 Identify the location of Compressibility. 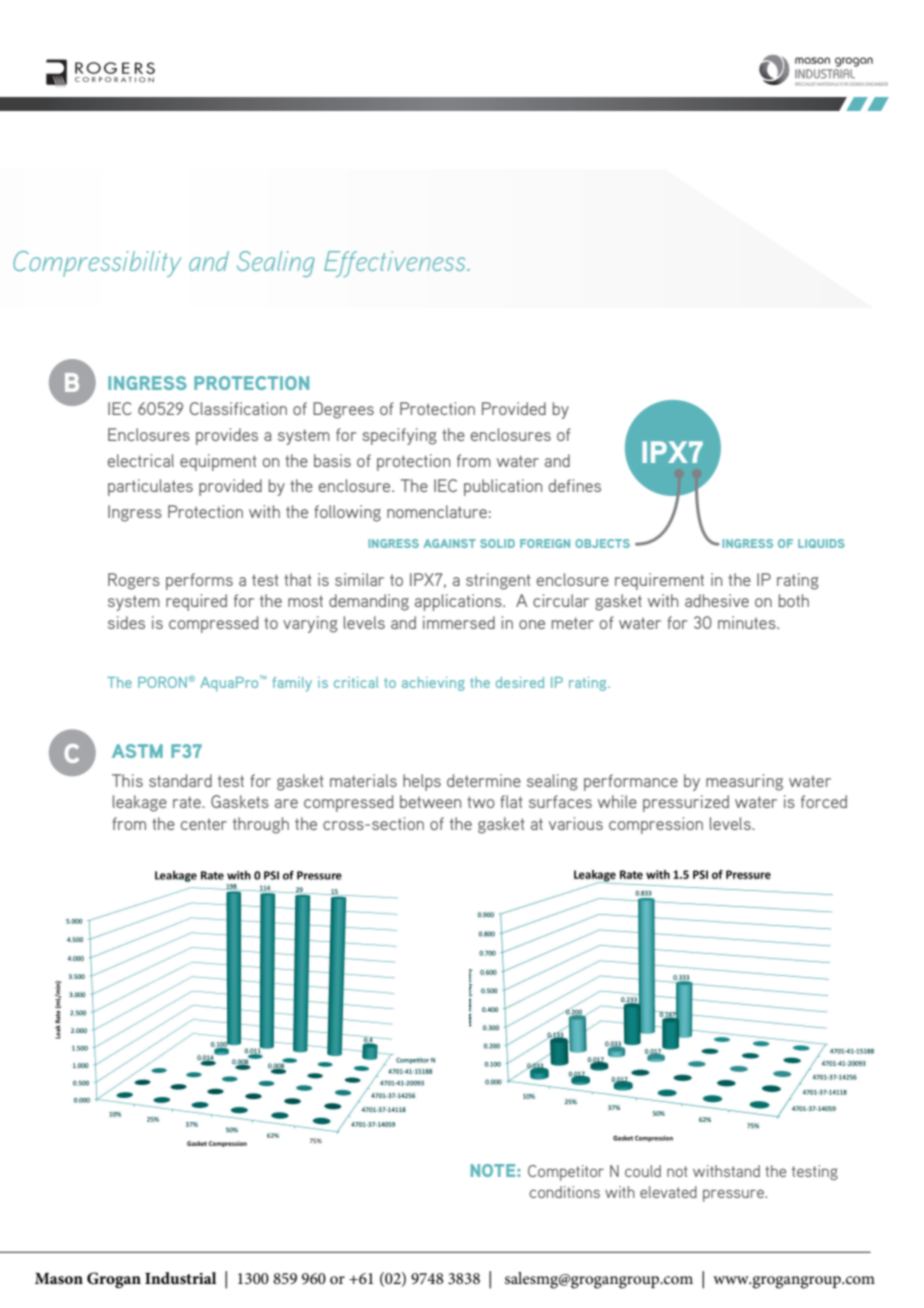
(97, 264).
